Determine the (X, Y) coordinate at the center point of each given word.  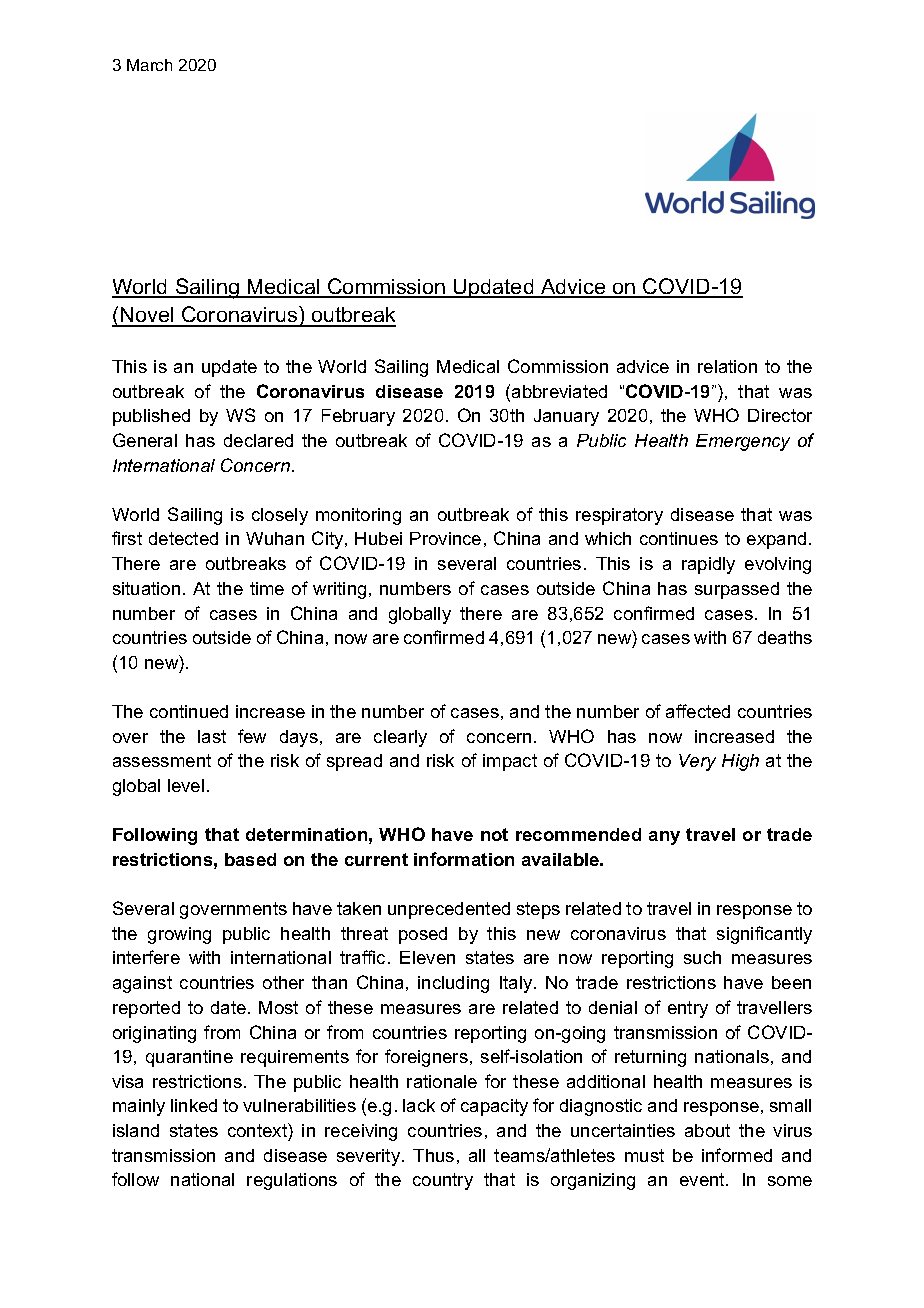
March (149, 65)
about (707, 1130)
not (494, 834)
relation (727, 366)
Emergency (743, 442)
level (186, 785)
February (358, 417)
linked (194, 1105)
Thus (433, 1155)
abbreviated (559, 391)
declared (258, 440)
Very (697, 762)
